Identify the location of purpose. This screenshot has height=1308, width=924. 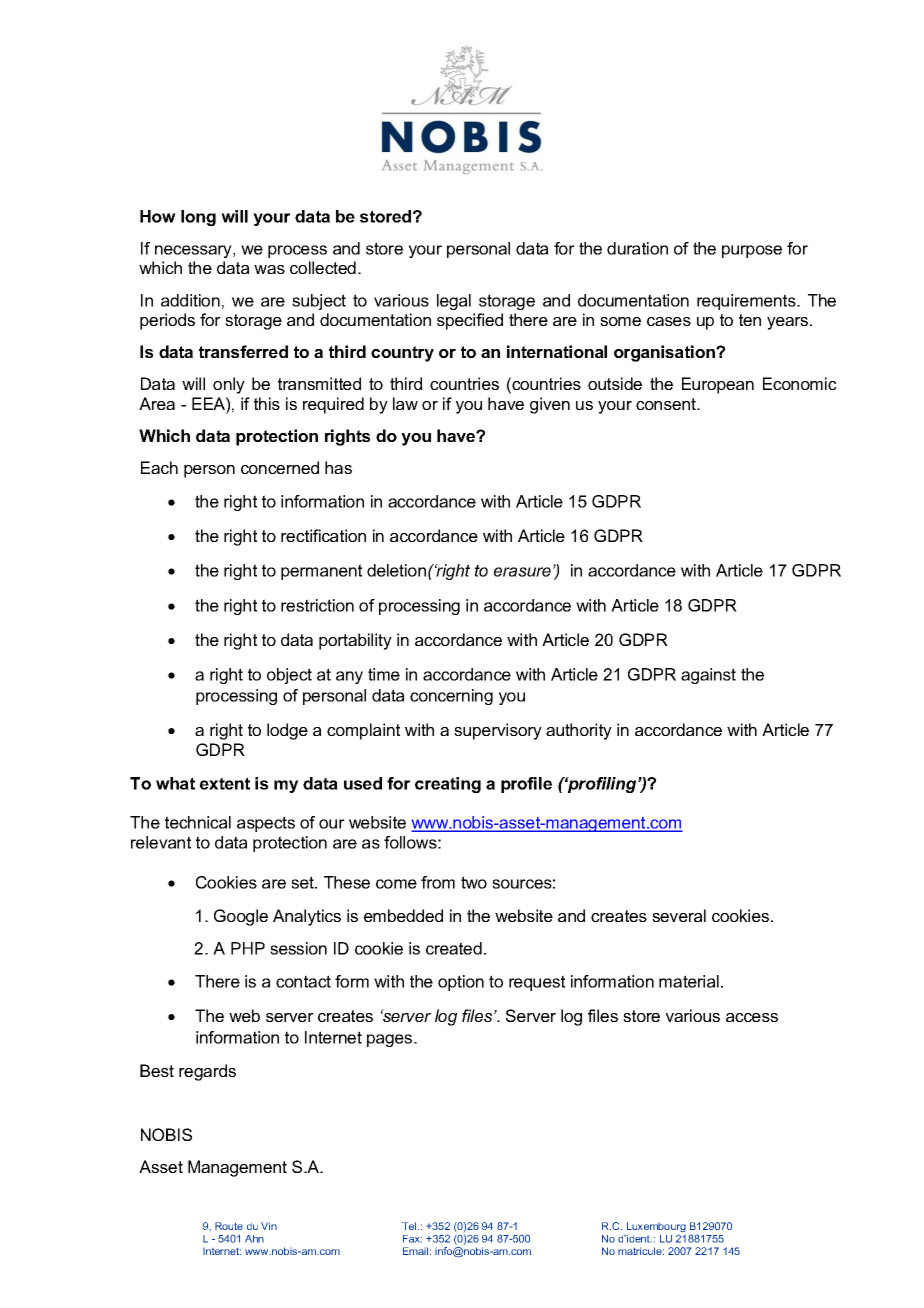
(752, 251).
